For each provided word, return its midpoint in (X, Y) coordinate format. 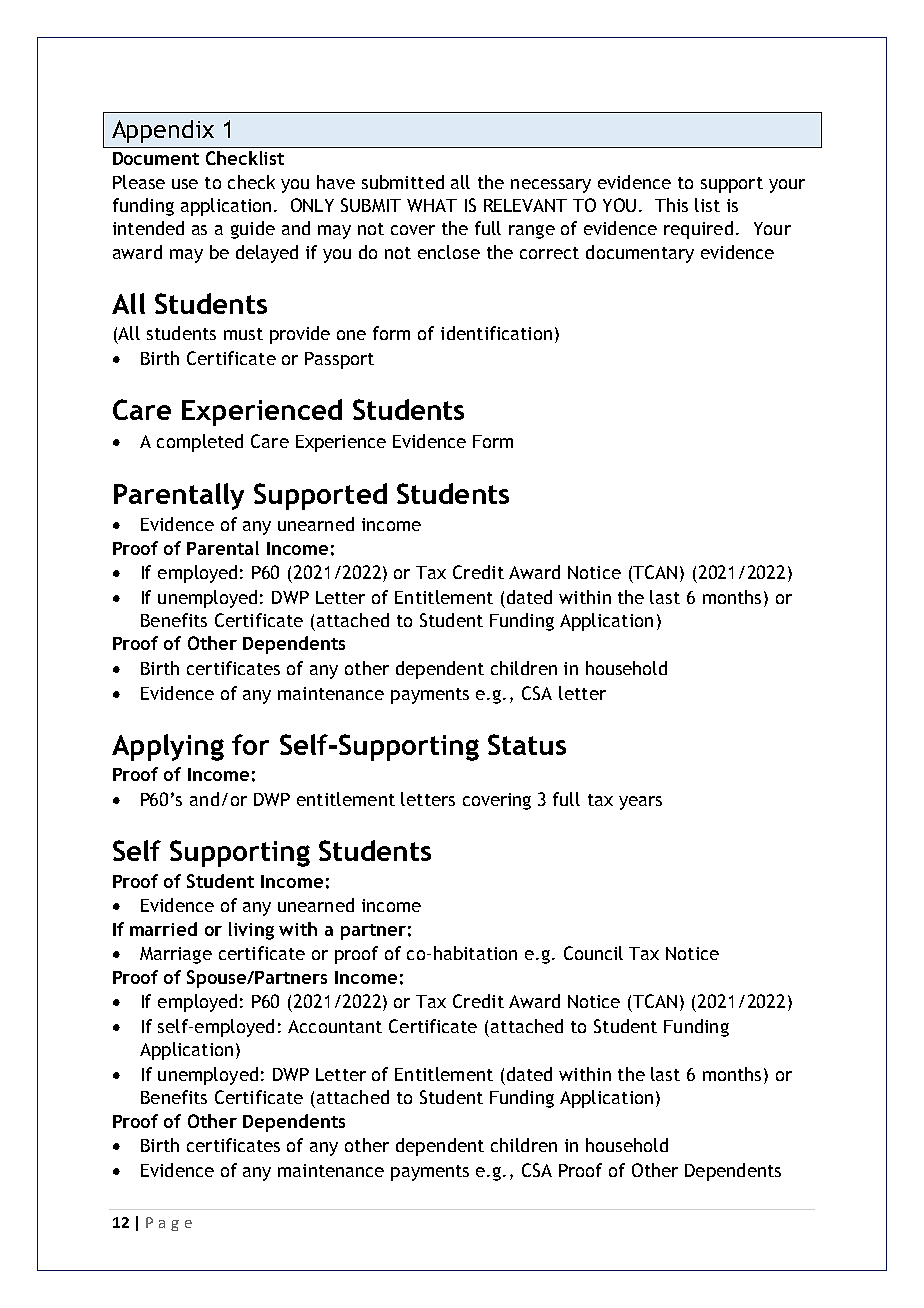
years (640, 803)
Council (593, 953)
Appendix (163, 131)
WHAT (432, 205)
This (671, 205)
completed (200, 443)
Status (527, 744)
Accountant (335, 1026)
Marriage (176, 955)
